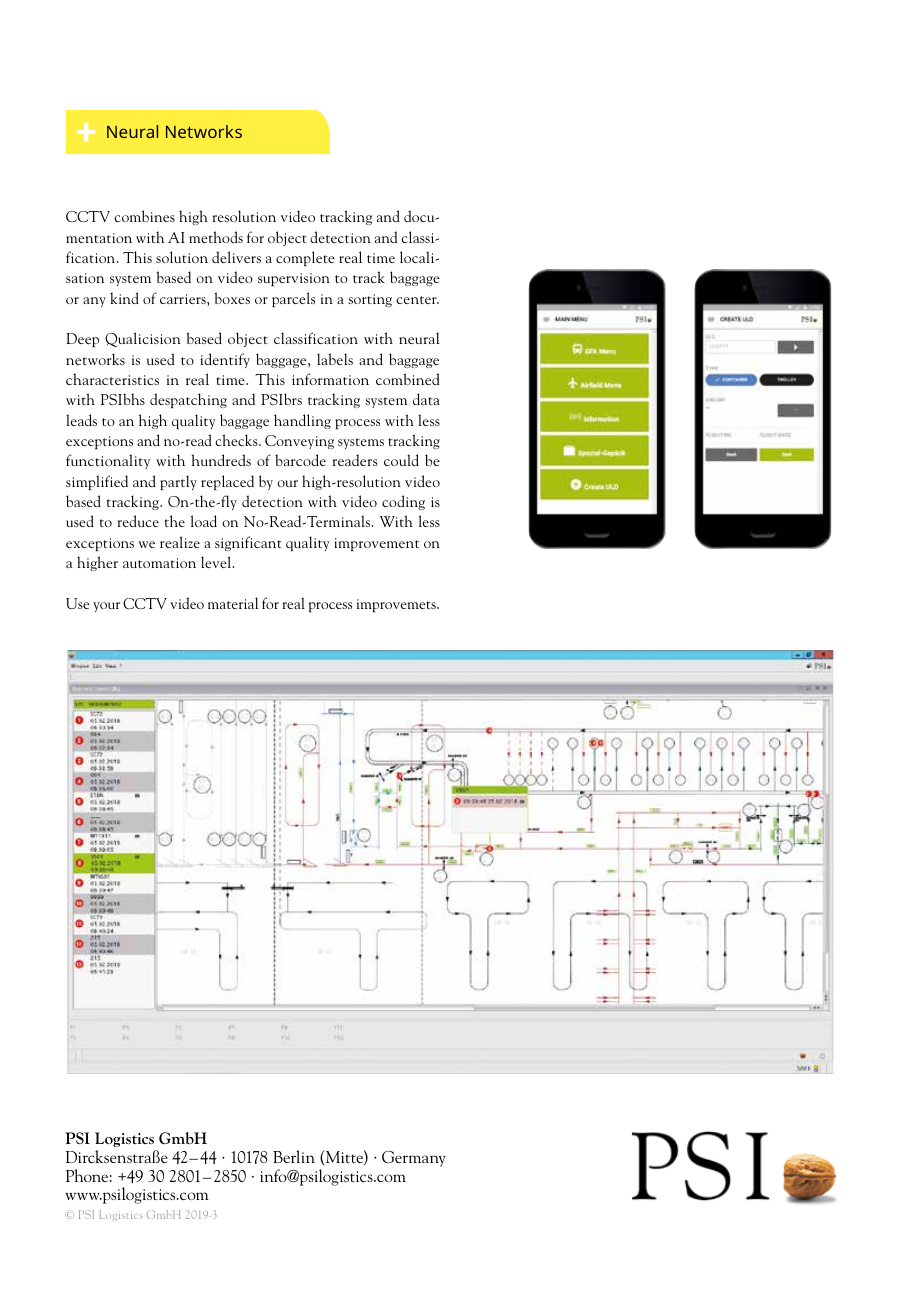  I want to click on Berlin, so click(294, 1156).
